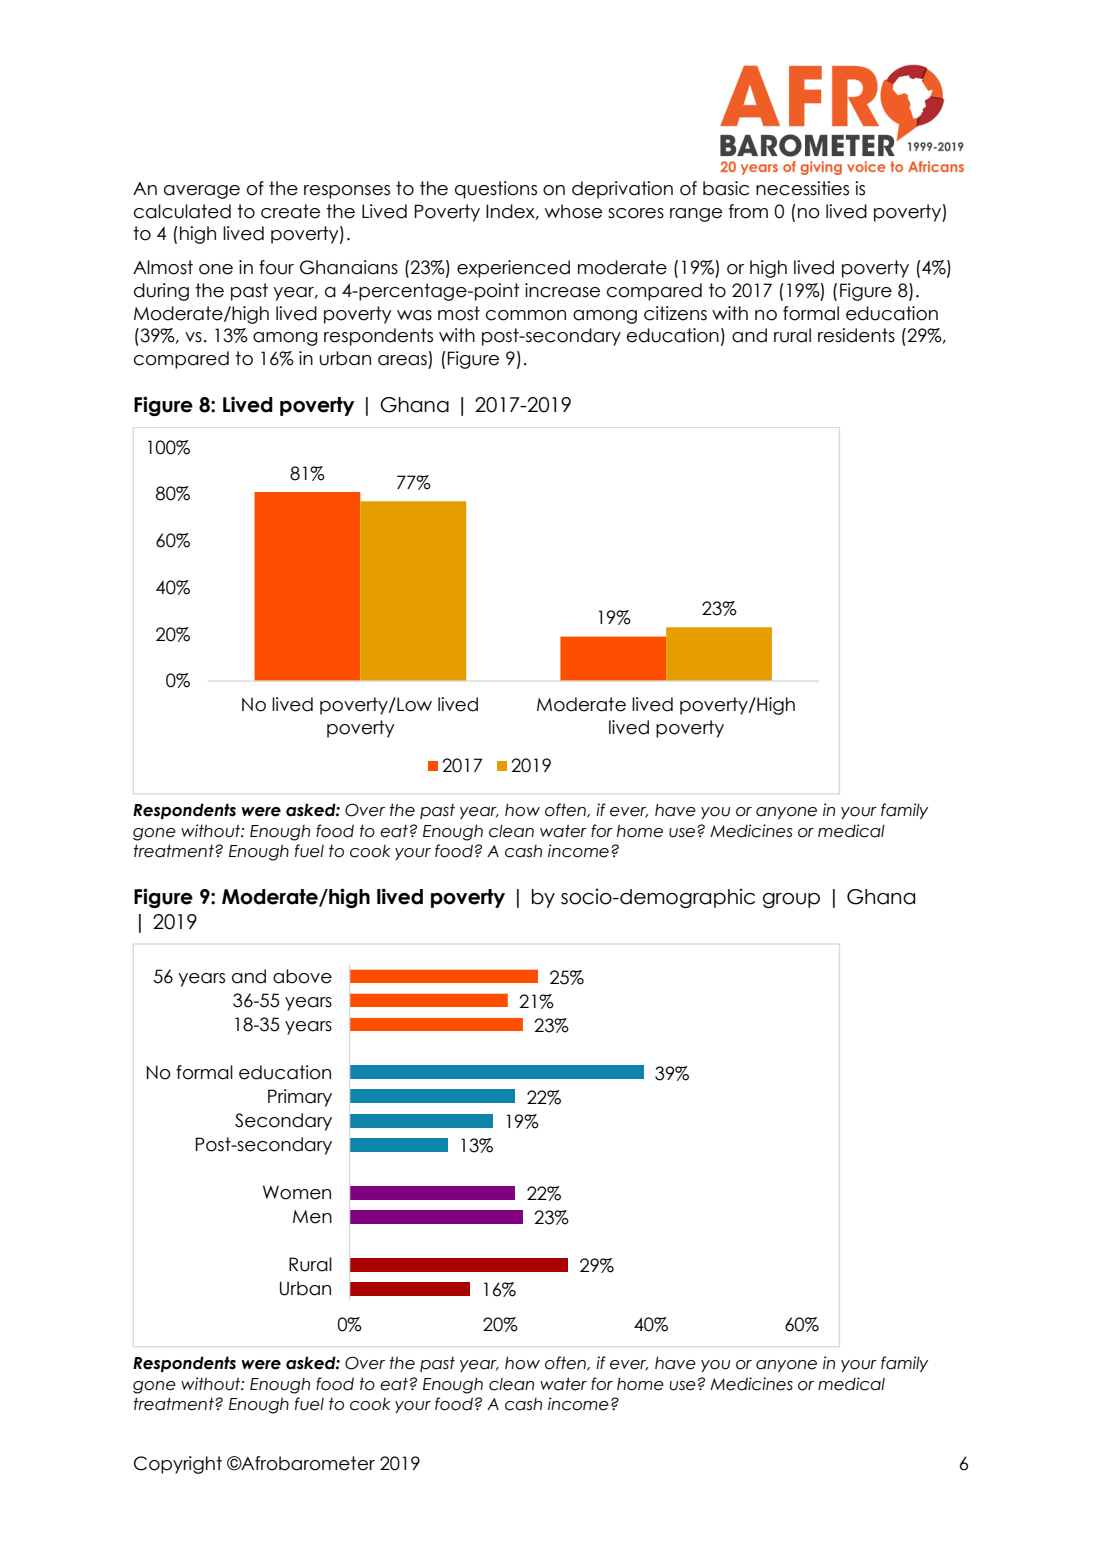 The width and height of the screenshot is (1102, 1559). I want to click on residents, so click(856, 335).
